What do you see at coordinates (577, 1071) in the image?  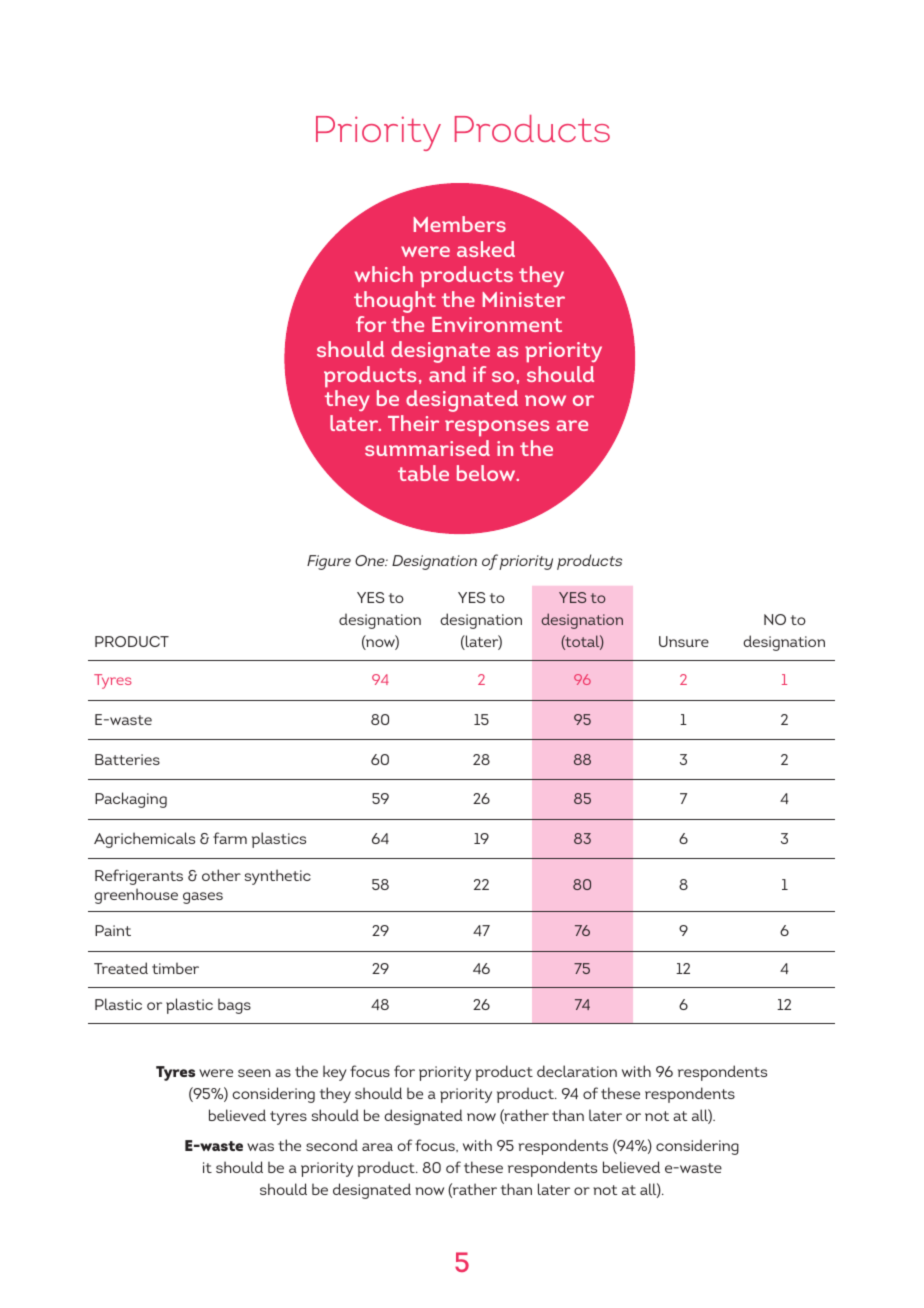 I see `declaration` at bounding box center [577, 1071].
